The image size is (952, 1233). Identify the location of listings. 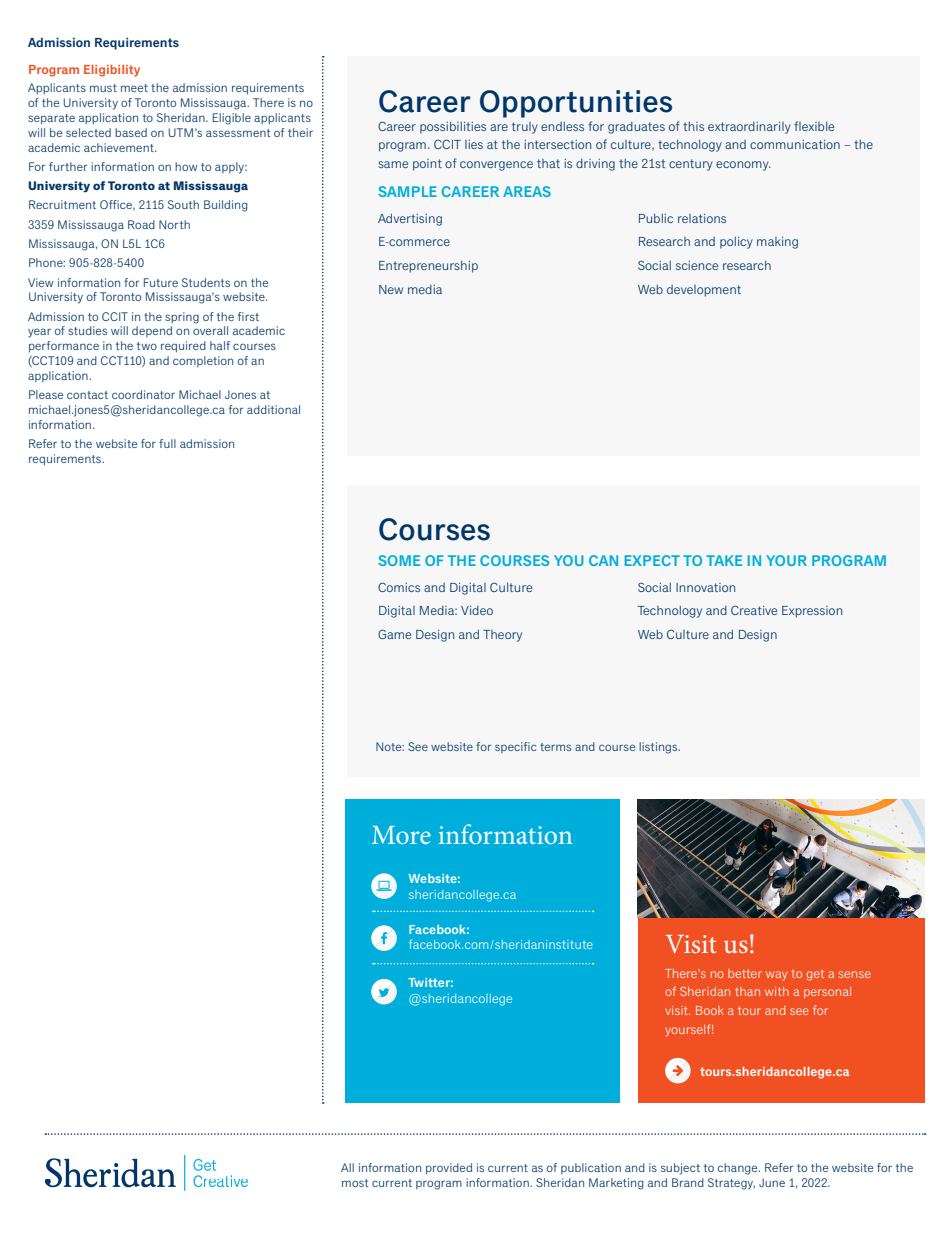
(659, 748).
